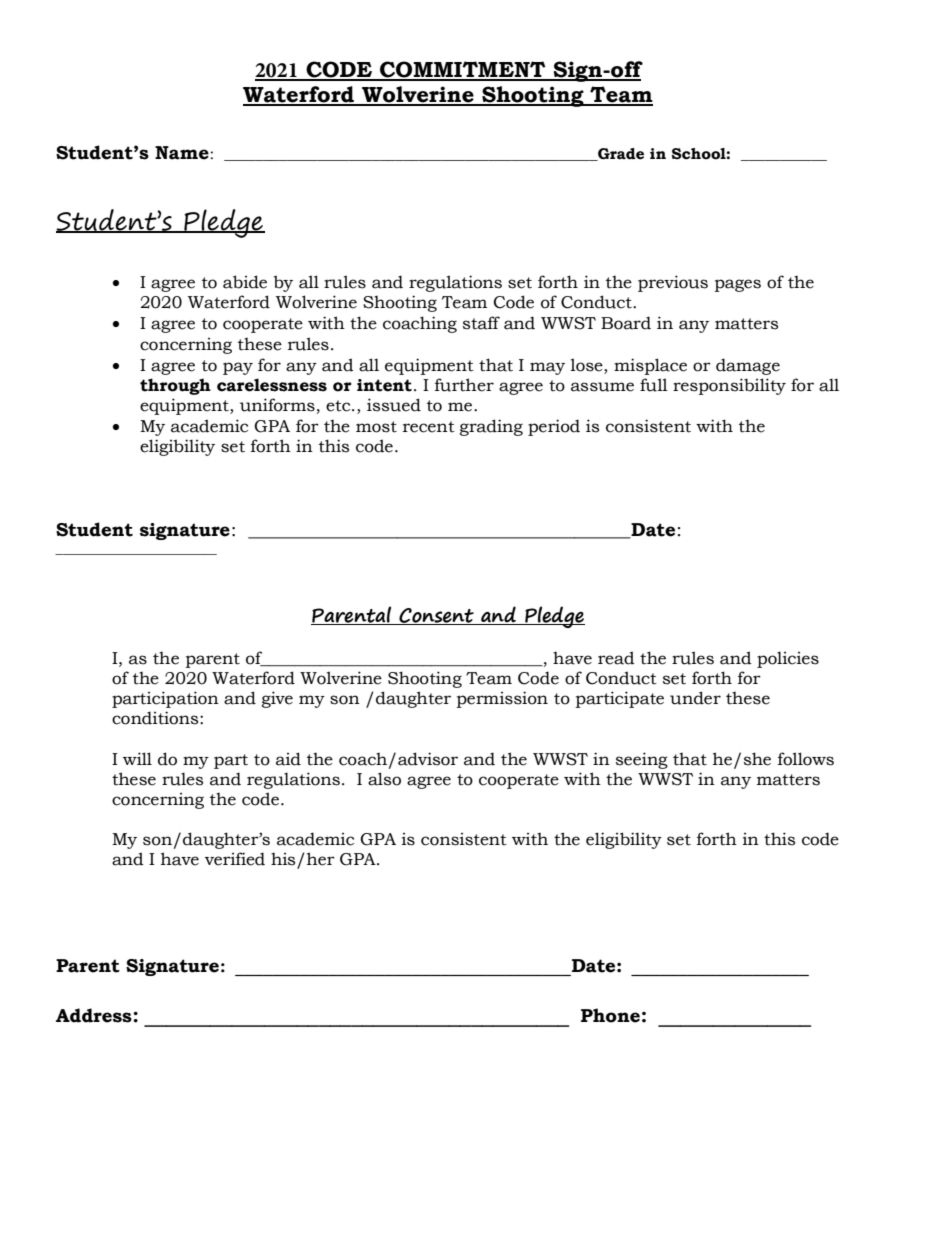  I want to click on Name, so click(183, 153).
